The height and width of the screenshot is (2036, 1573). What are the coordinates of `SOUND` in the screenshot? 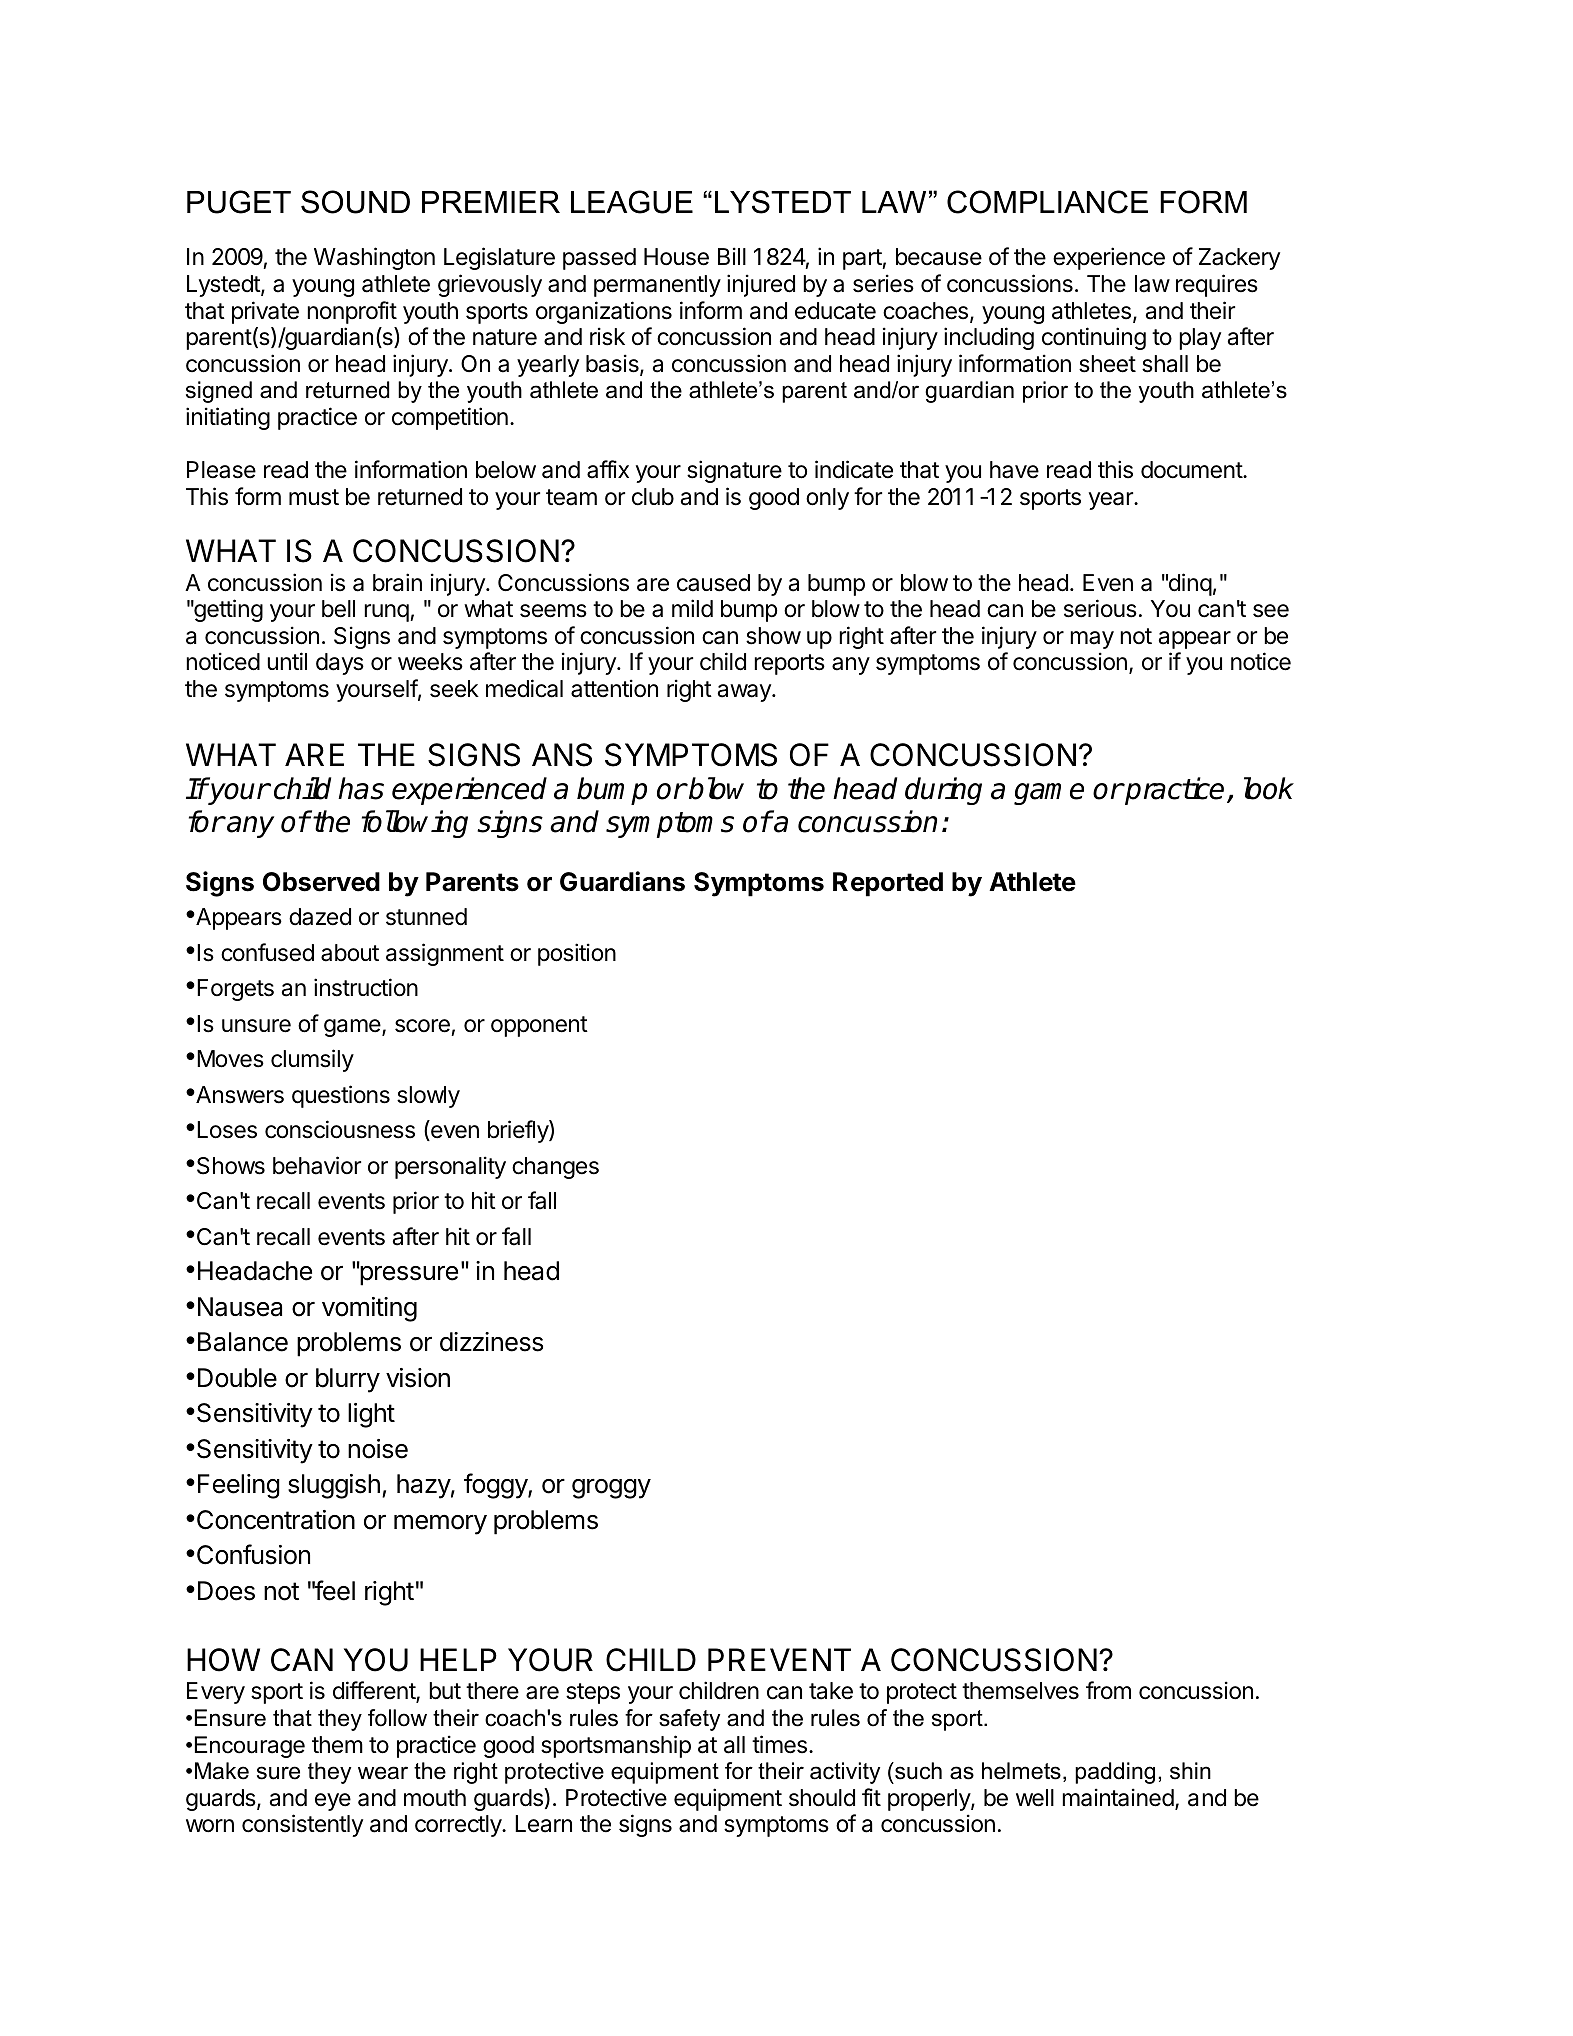 It's located at (355, 202).
